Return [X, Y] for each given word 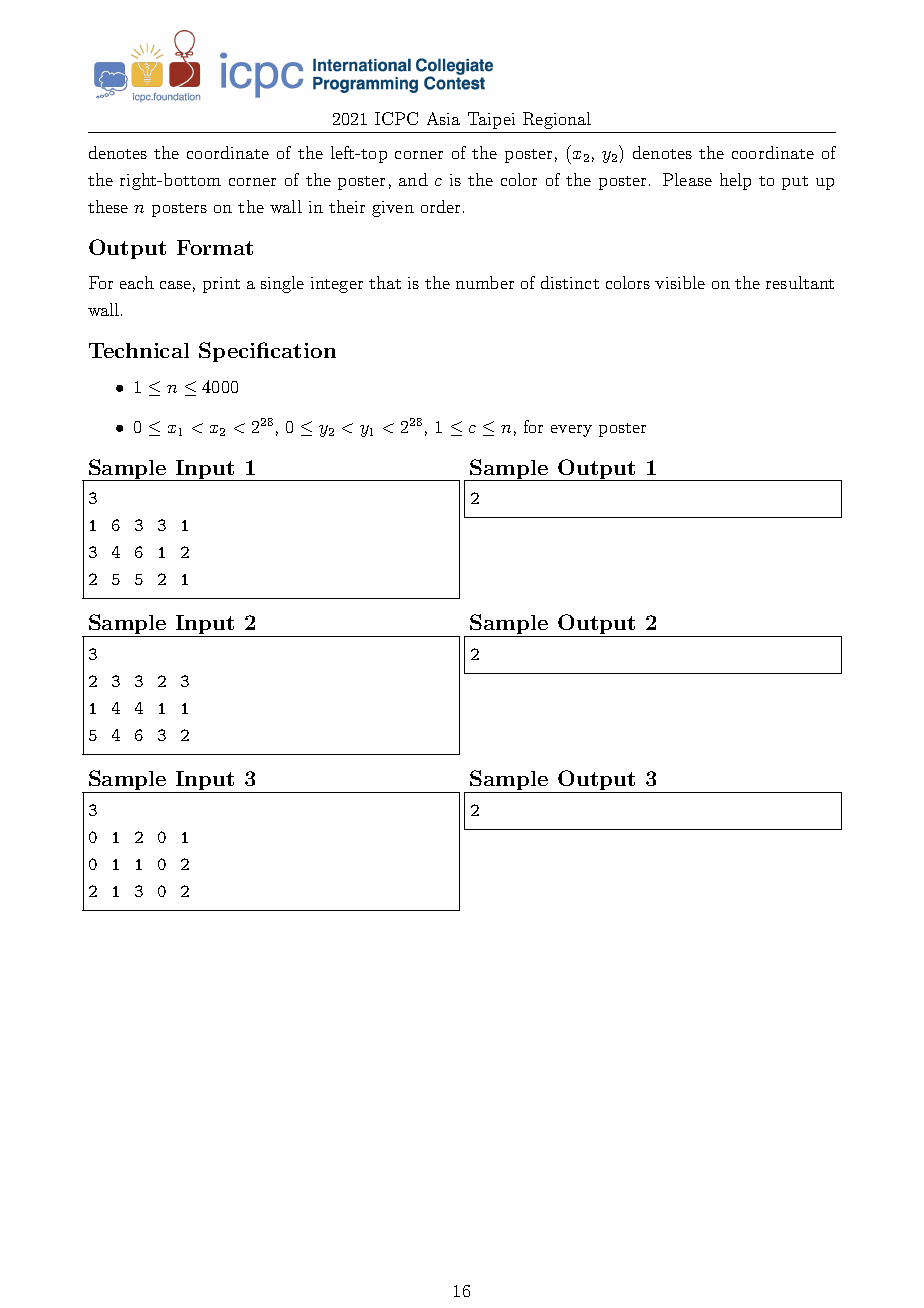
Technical [139, 350]
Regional [557, 120]
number [485, 282]
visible [680, 282]
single [282, 284]
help [735, 181]
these [108, 206]
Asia [443, 118]
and [413, 179]
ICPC [396, 118]
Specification [267, 352]
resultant [800, 282]
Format [215, 247]
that [385, 282]
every [571, 431]
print [221, 285]
